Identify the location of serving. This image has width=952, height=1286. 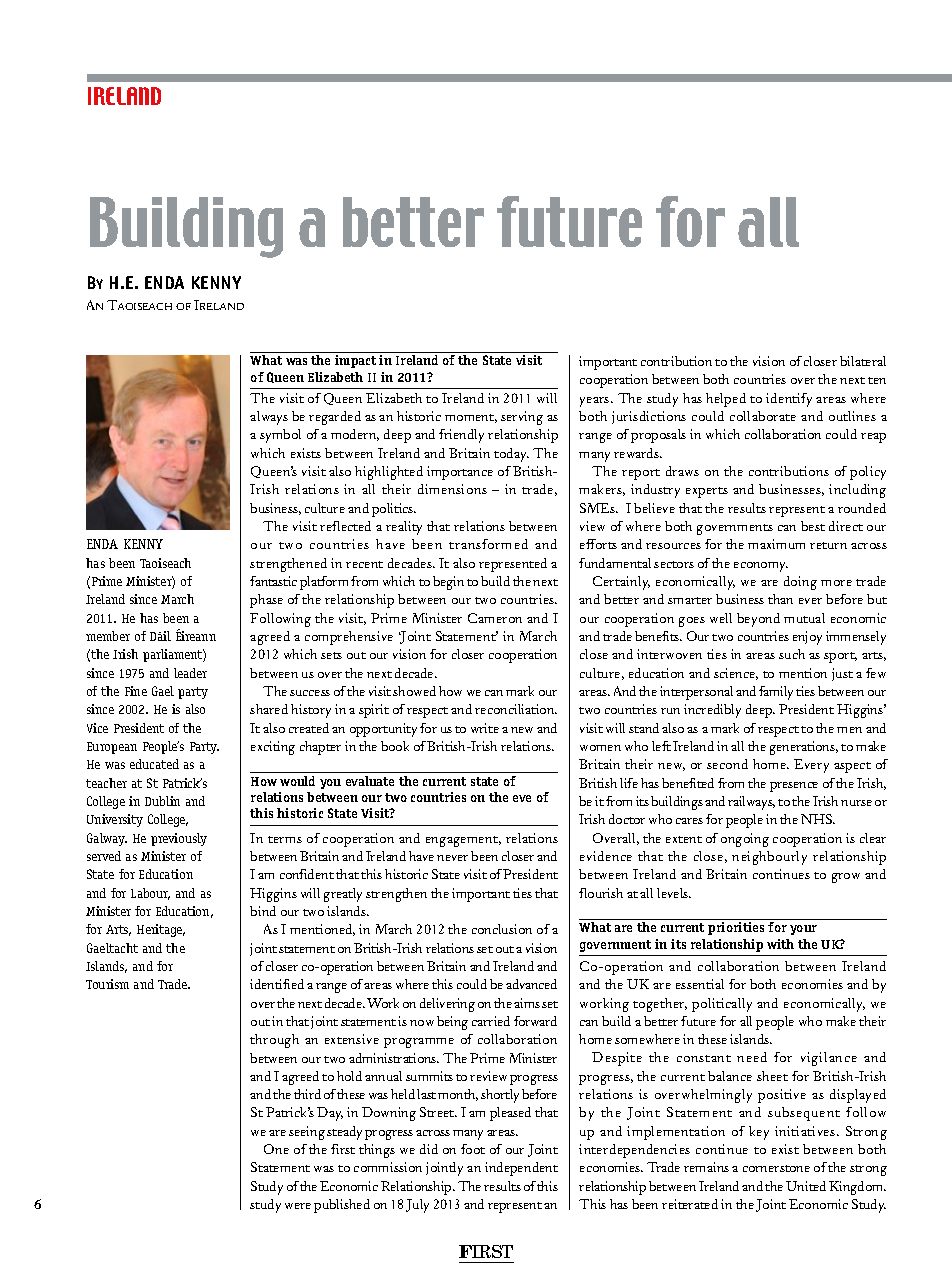
(522, 418).
